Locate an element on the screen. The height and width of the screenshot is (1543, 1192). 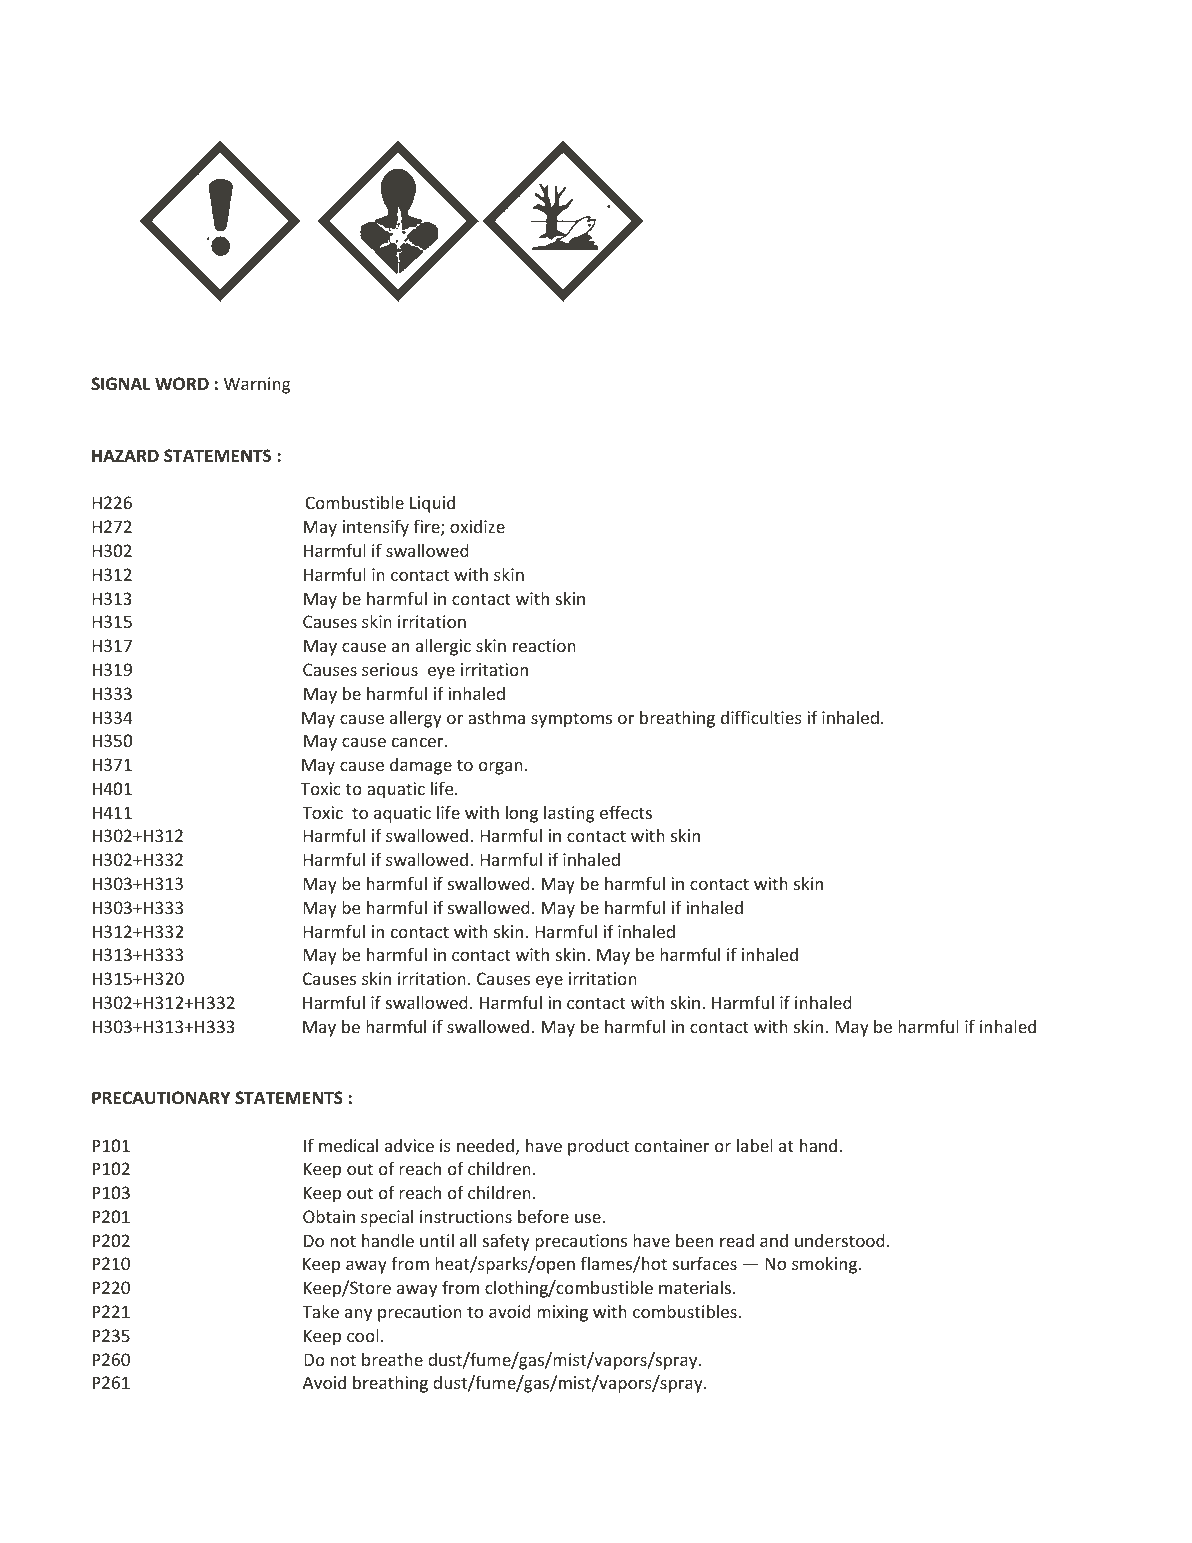
serious is located at coordinates (390, 669).
